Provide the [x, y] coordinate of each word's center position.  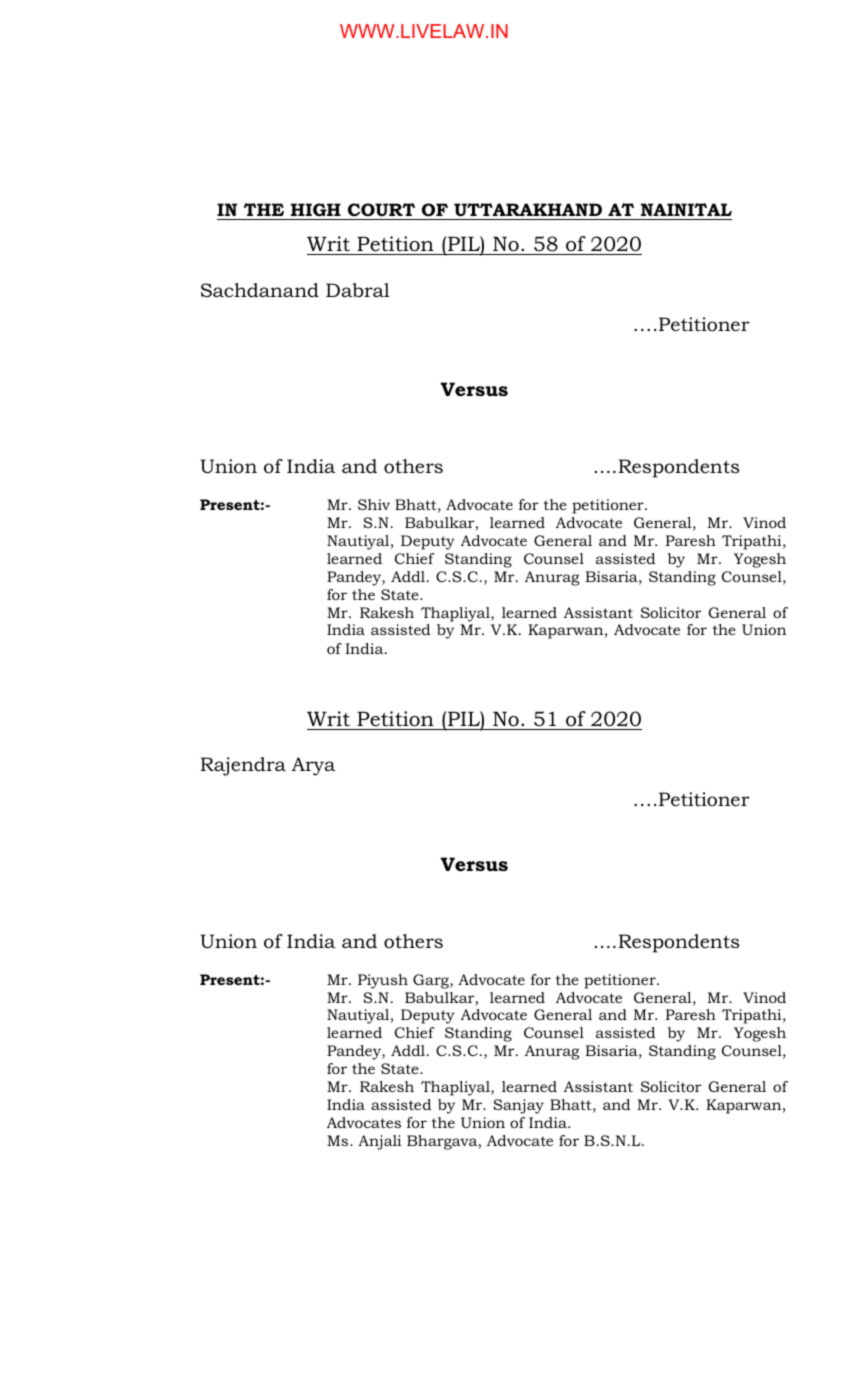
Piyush [383, 981]
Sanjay [518, 1106]
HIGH [316, 211]
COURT [382, 211]
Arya [314, 766]
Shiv [374, 504]
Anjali [380, 1142]
